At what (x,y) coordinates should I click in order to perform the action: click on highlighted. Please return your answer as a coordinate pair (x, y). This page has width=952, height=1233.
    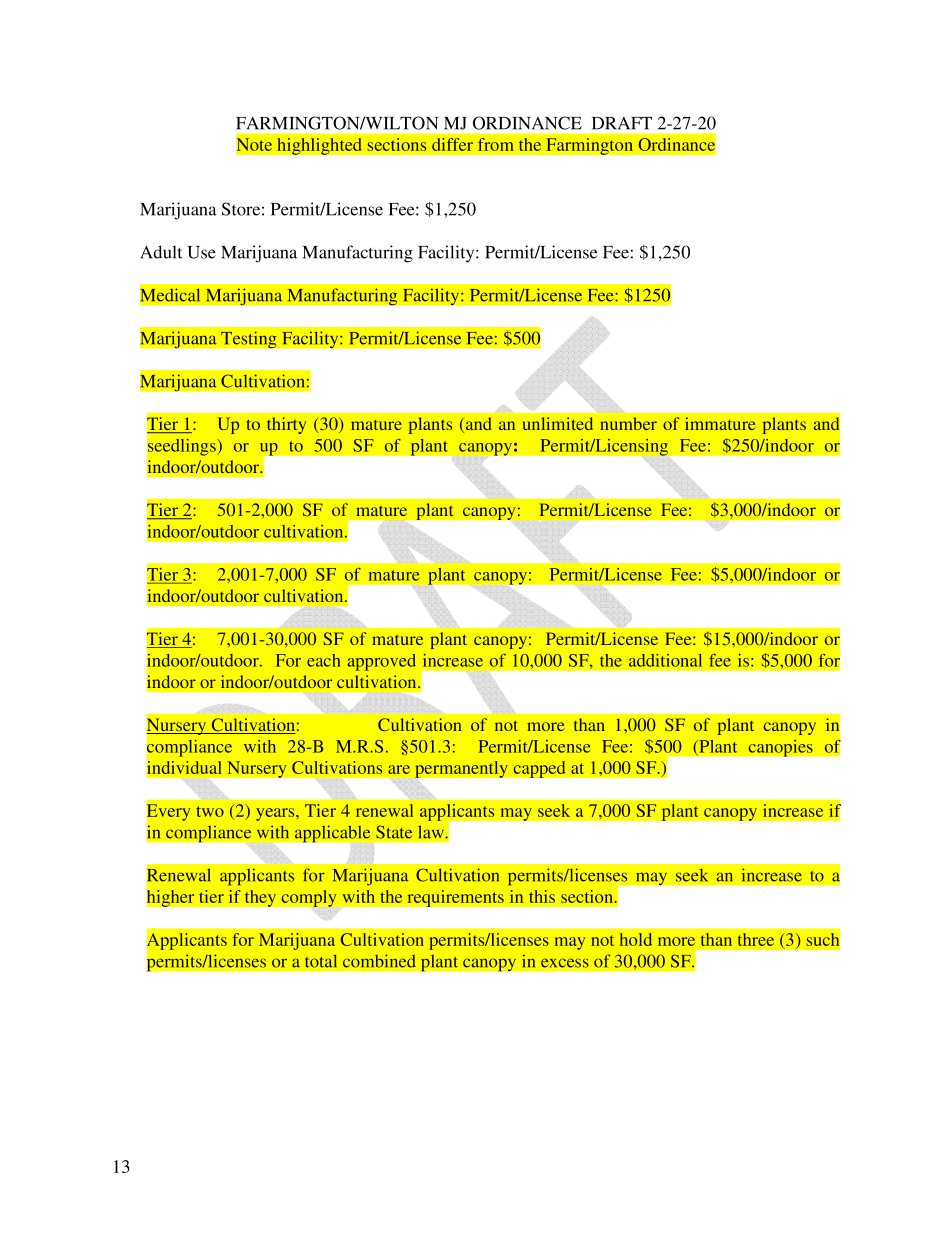
    Looking at the image, I should click on (319, 146).
